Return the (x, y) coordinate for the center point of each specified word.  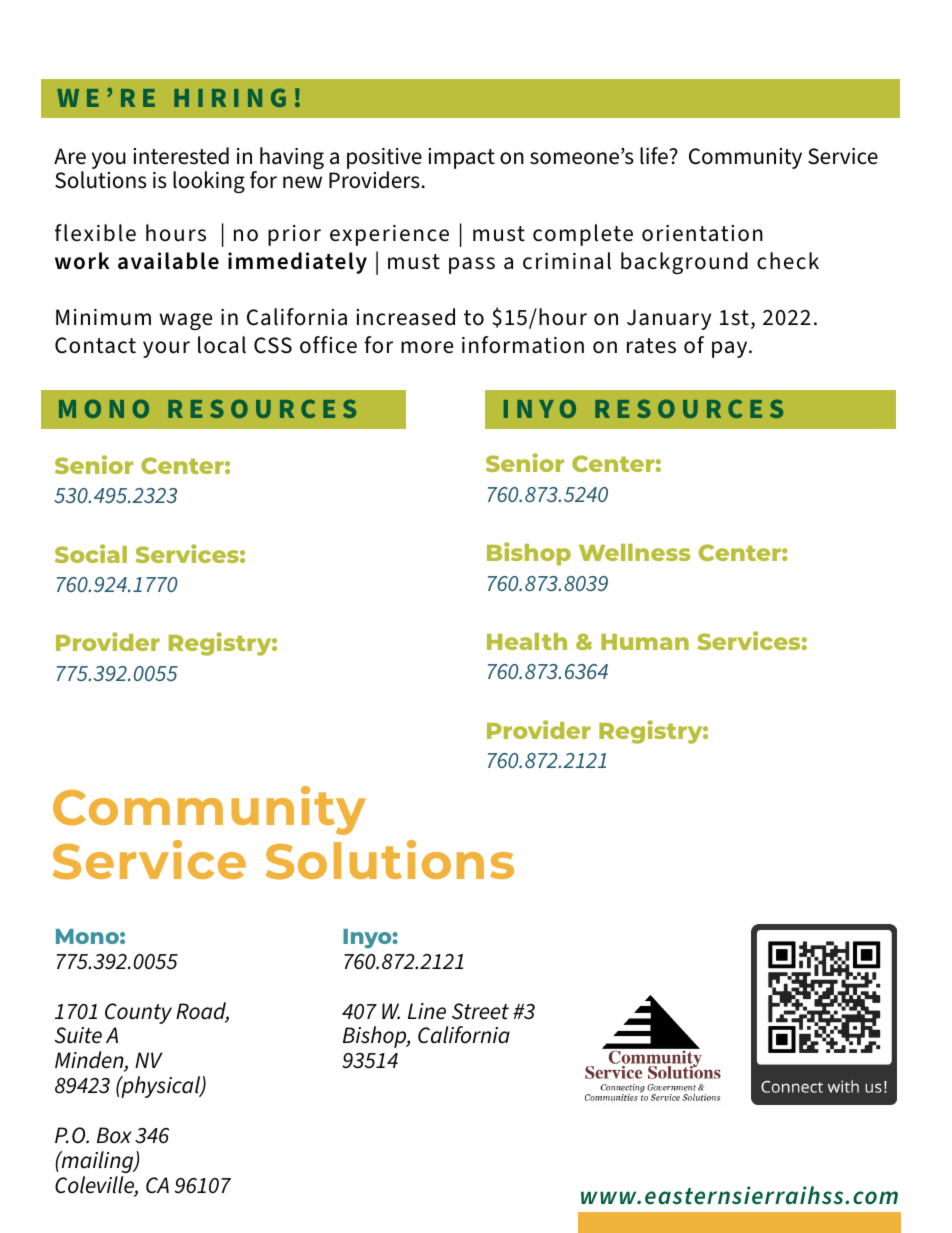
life (654, 156)
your (166, 349)
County (138, 1013)
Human (645, 642)
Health (527, 641)
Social (91, 553)
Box (114, 1135)
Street (480, 1011)
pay (731, 349)
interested (181, 156)
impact (461, 158)
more (427, 347)
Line (427, 1011)
